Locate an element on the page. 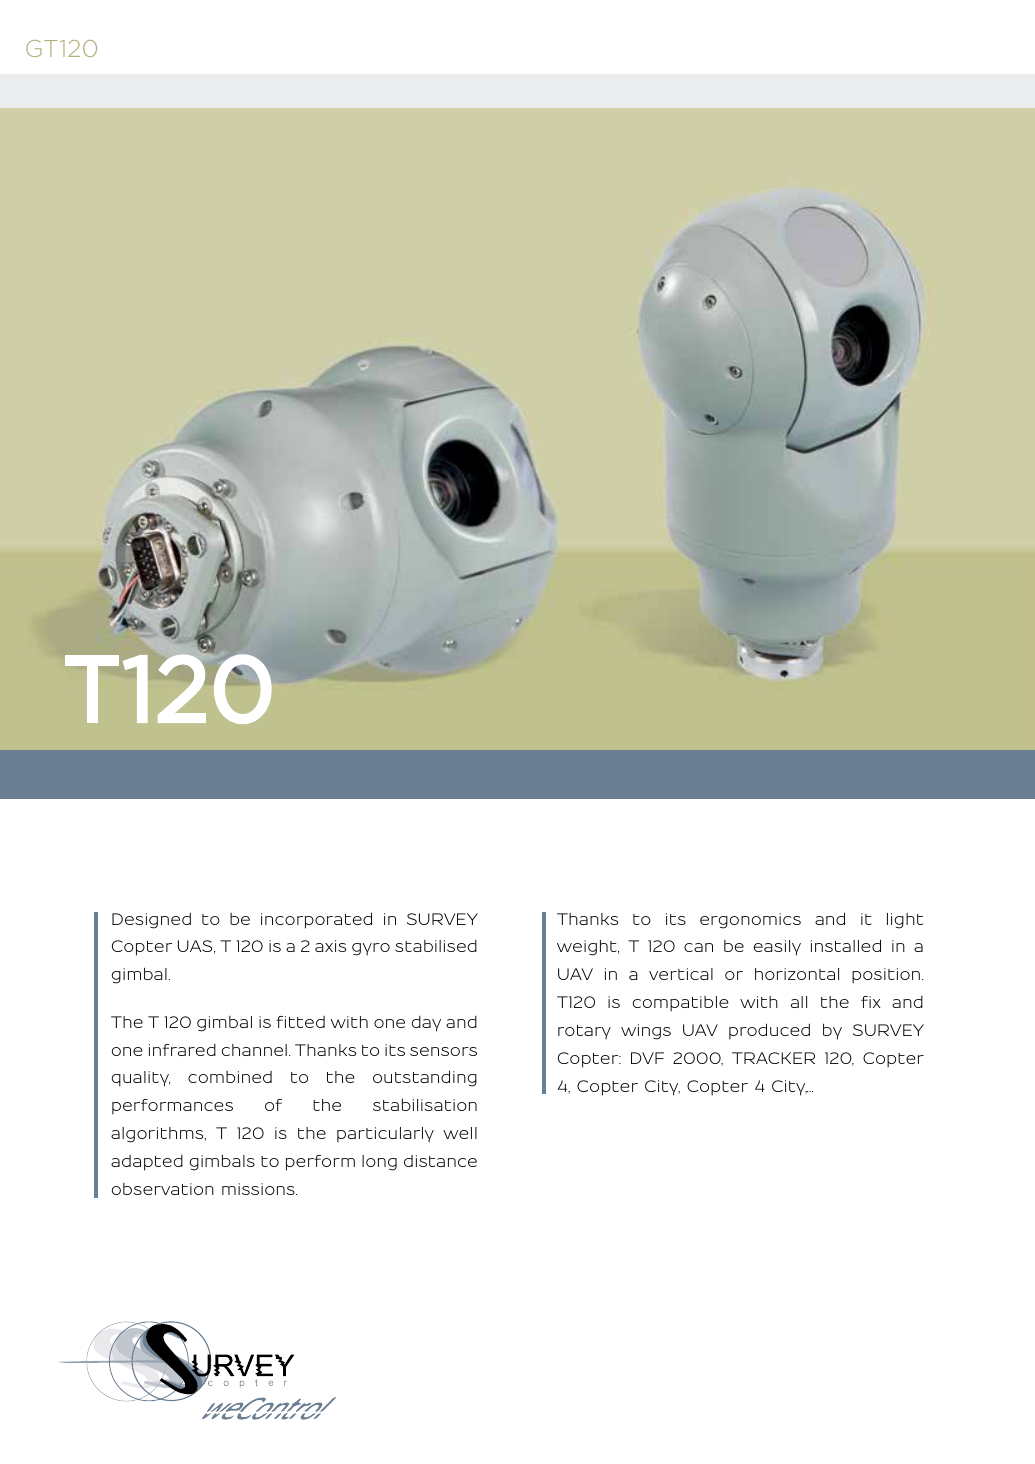 The image size is (1035, 1464). ergonomics is located at coordinates (750, 921).
